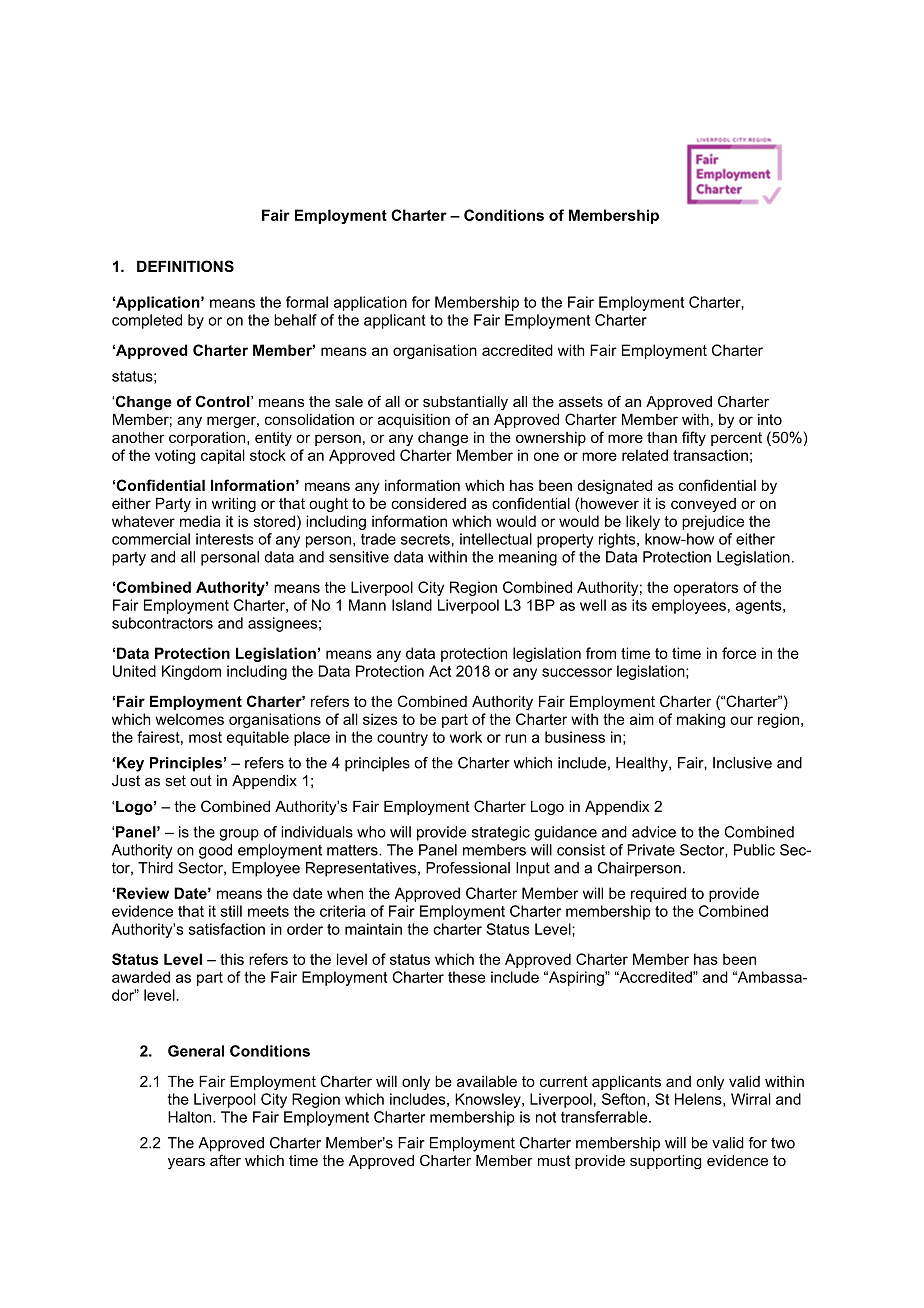  I want to click on work, so click(466, 737).
